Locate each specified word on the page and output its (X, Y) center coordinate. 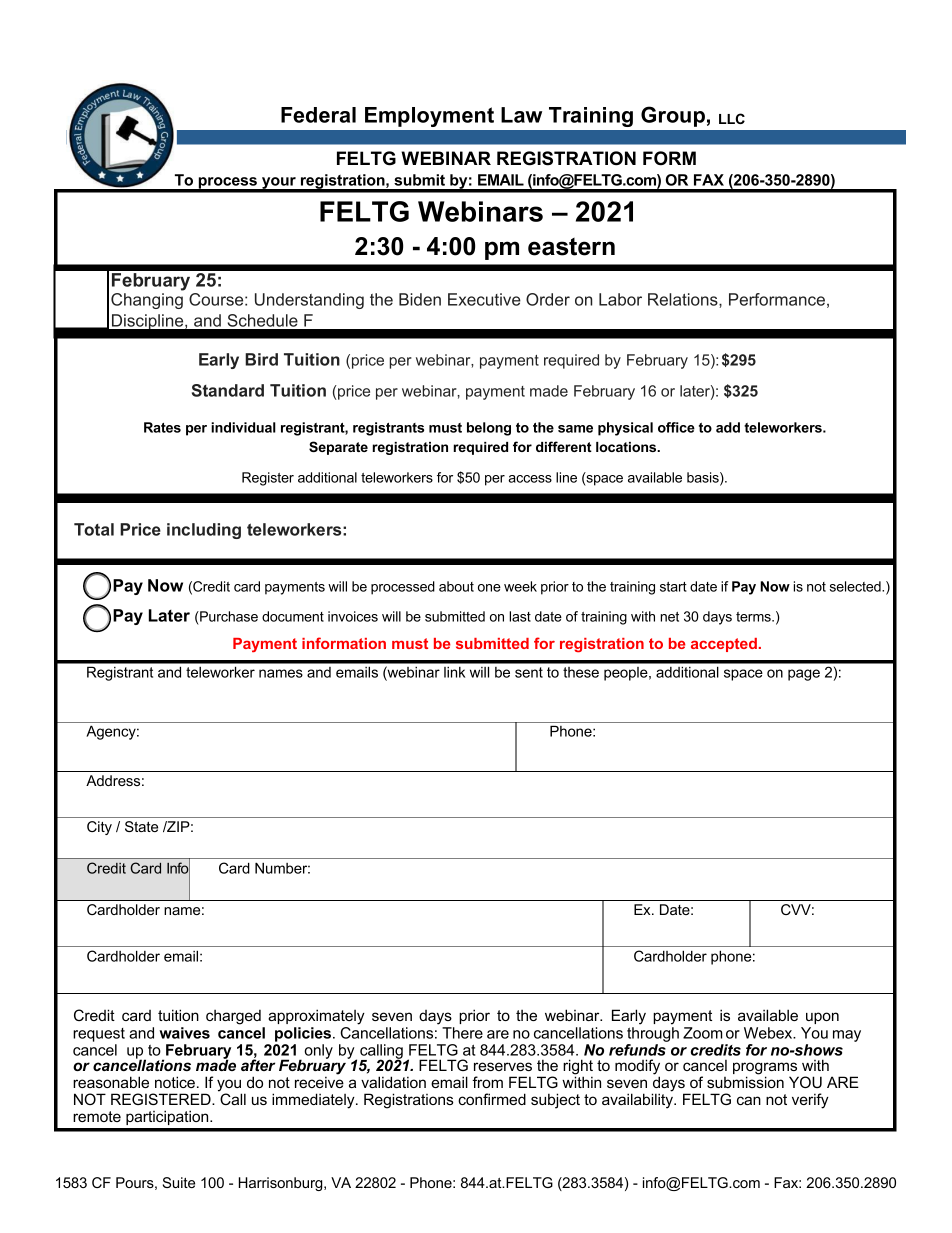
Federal (318, 115)
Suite (179, 1182)
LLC (732, 118)
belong (489, 429)
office (676, 427)
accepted (724, 645)
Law (521, 115)
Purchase (228, 616)
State (141, 826)
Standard (228, 390)
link (454, 672)
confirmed (492, 1099)
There (462, 1033)
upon (822, 1018)
